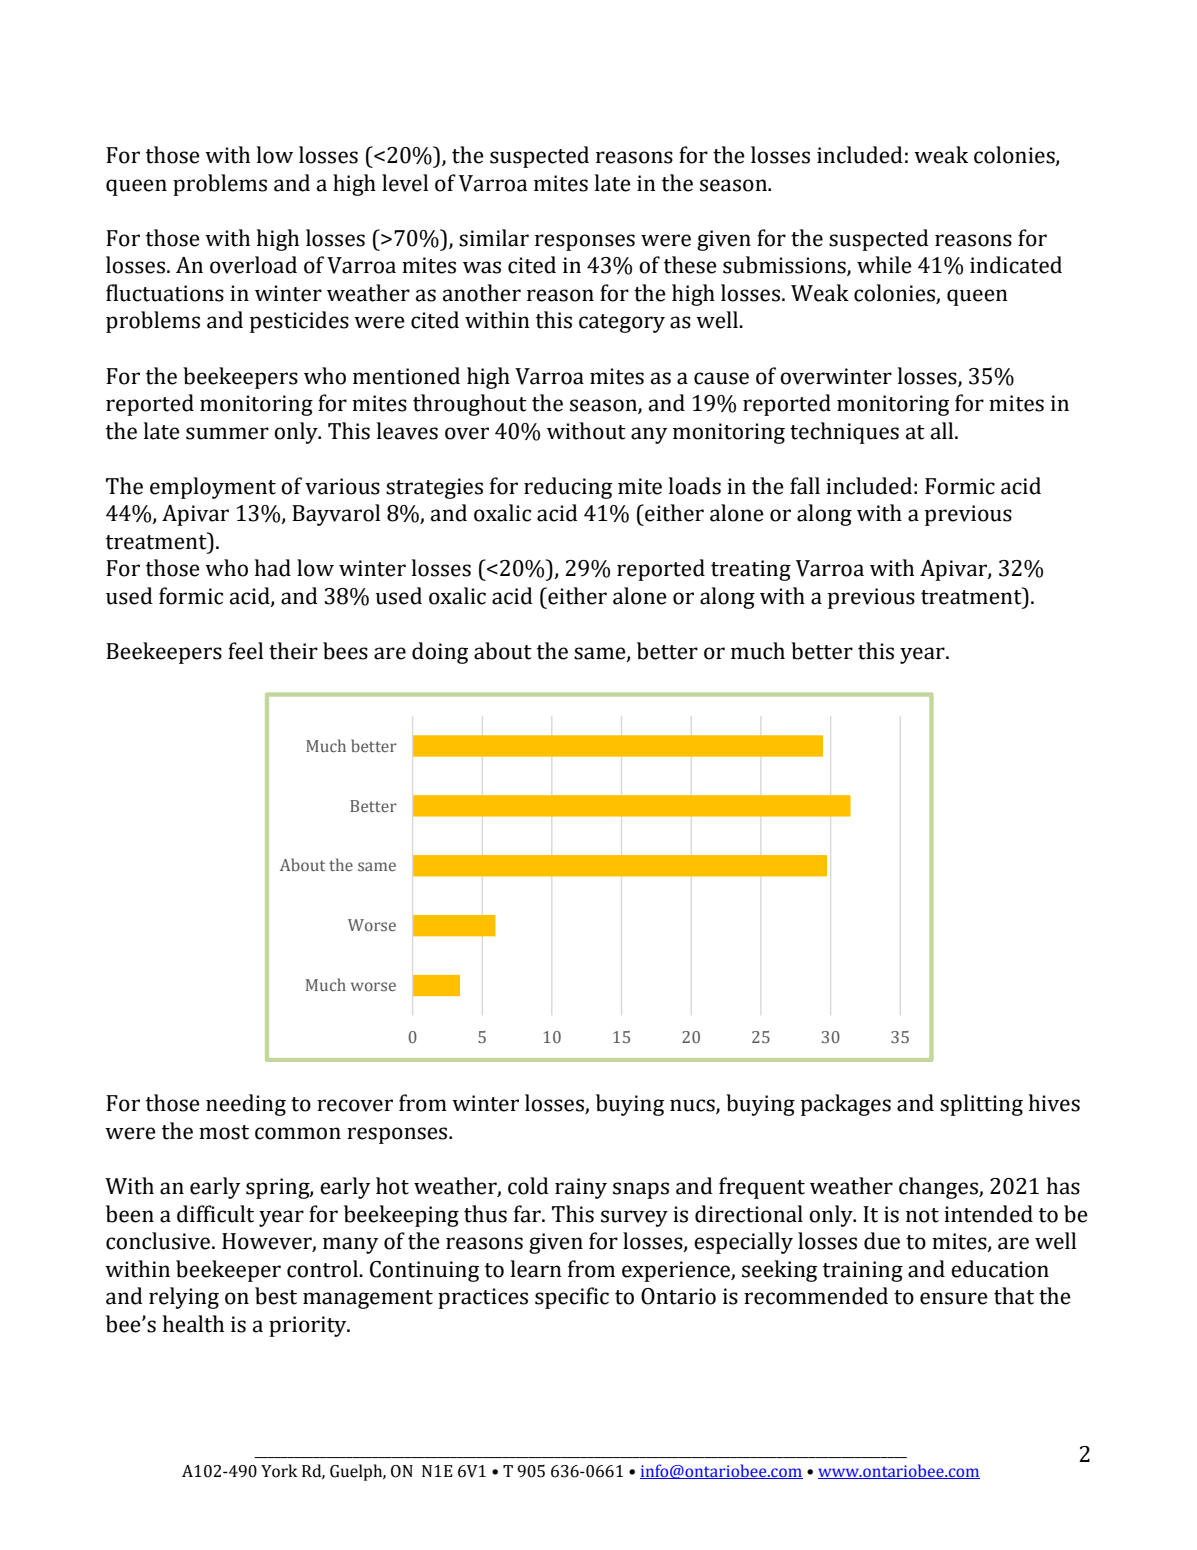 This image has width=1197, height=1550. Describe the element at coordinates (981, 1105) in the image. I see `splitting` at that location.
